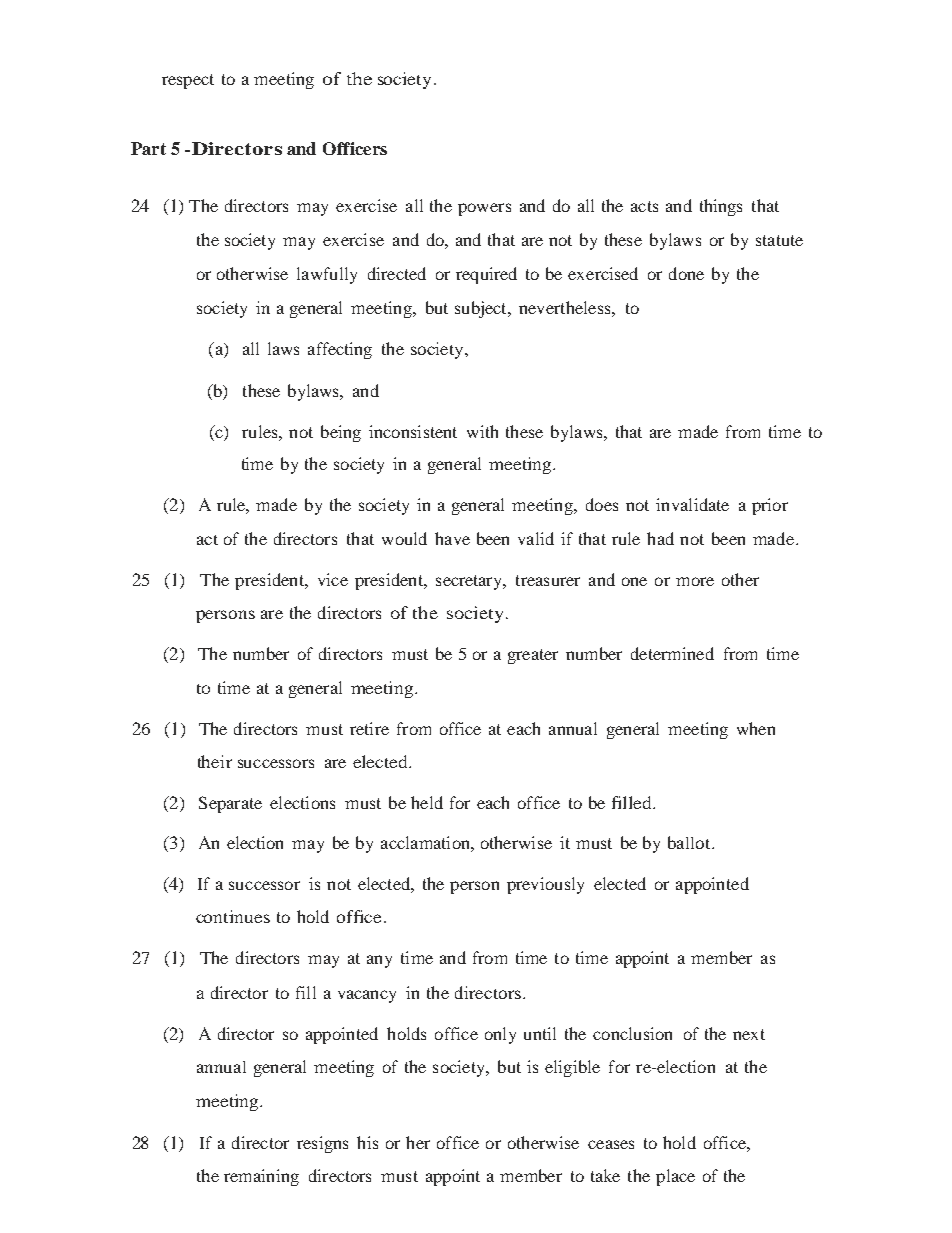  Describe the element at coordinates (690, 842) in the document. I see `ballot` at that location.
